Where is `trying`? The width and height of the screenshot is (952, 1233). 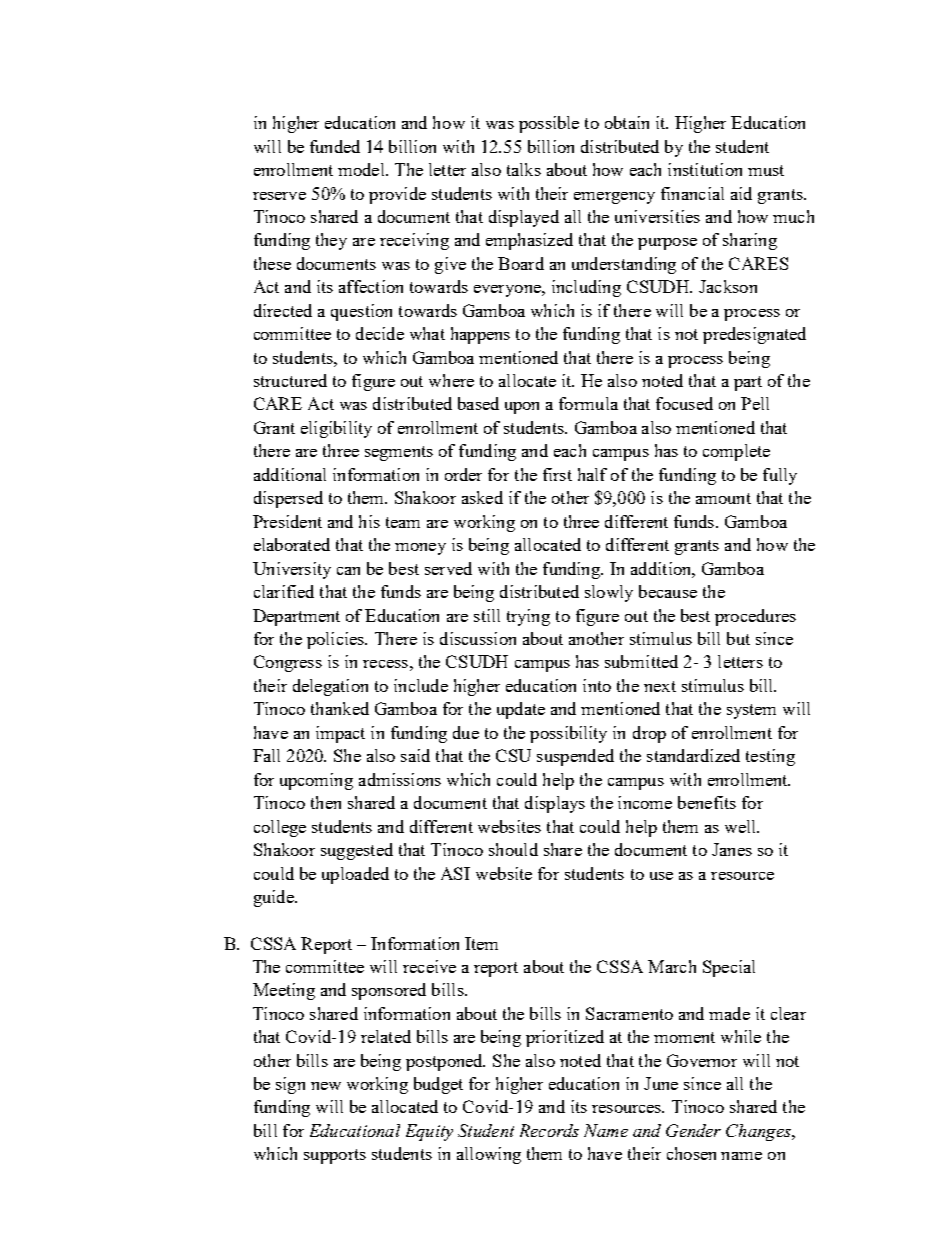 trying is located at coordinates (528, 617).
